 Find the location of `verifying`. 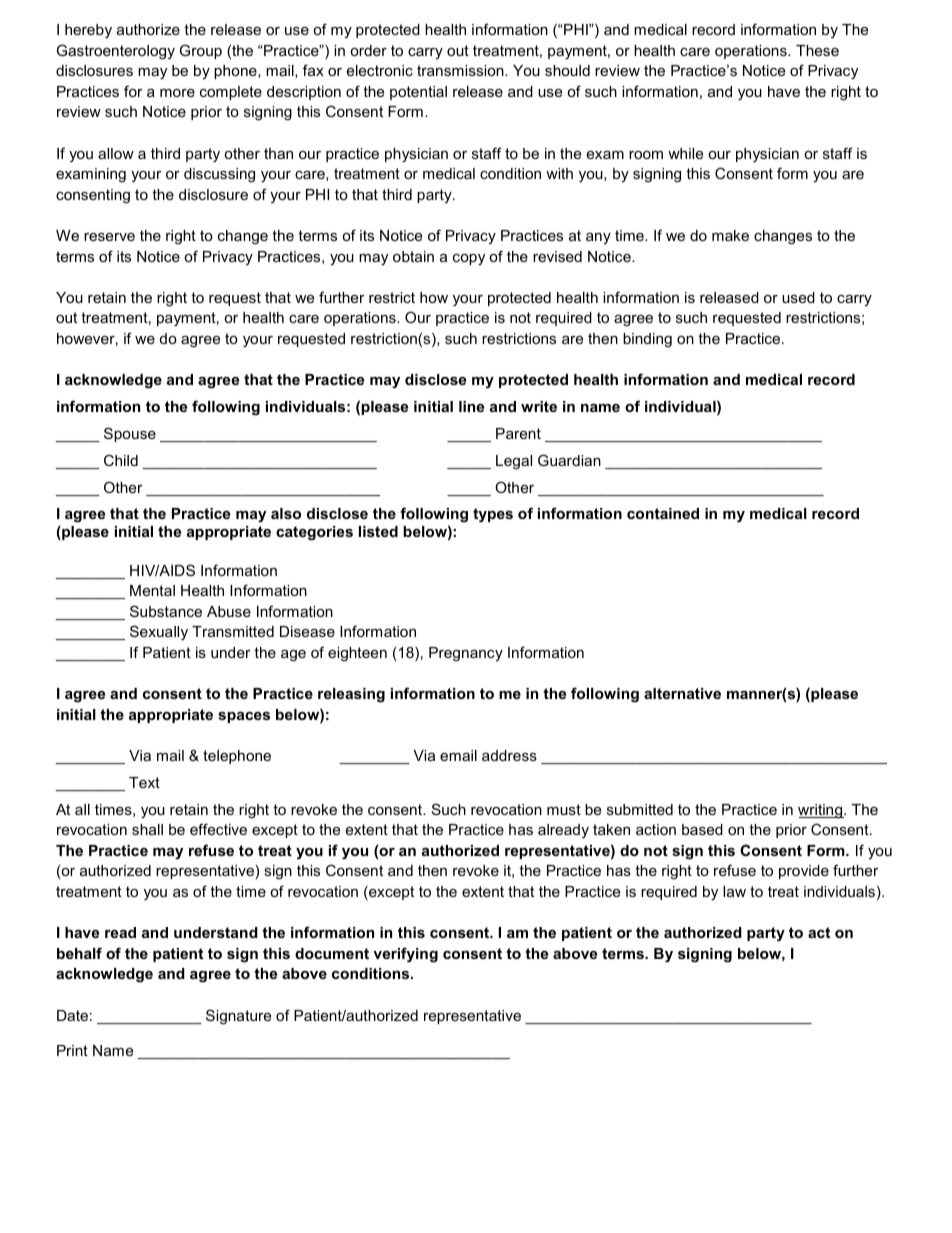

verifying is located at coordinates (405, 955).
